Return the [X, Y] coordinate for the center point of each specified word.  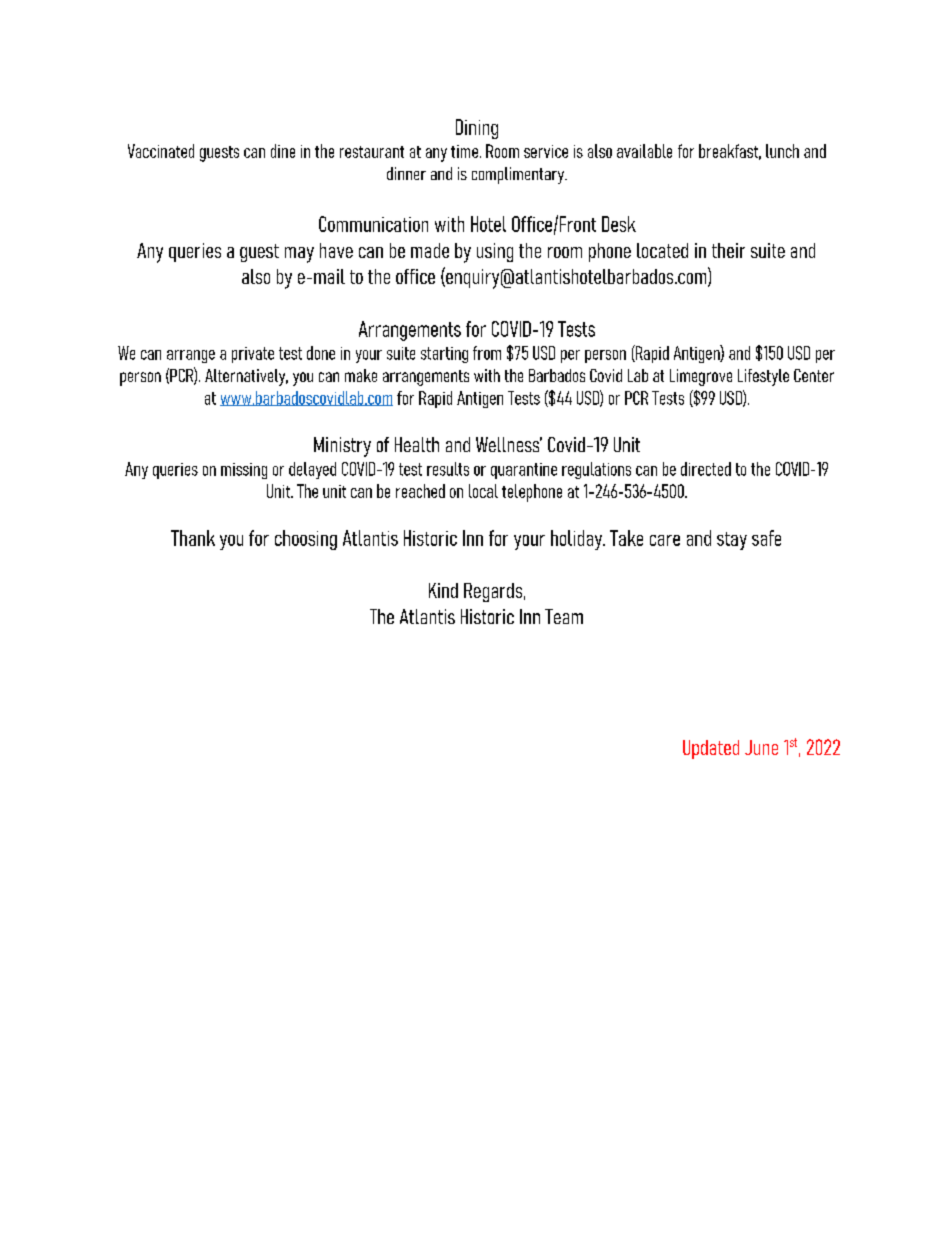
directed [706, 469]
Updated [711, 749]
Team [564, 616]
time [464, 151]
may [299, 255]
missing [244, 471]
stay [732, 541]
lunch [782, 151]
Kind [443, 590]
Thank [193, 538]
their [728, 250]
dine [283, 151]
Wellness [509, 444]
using [495, 252]
